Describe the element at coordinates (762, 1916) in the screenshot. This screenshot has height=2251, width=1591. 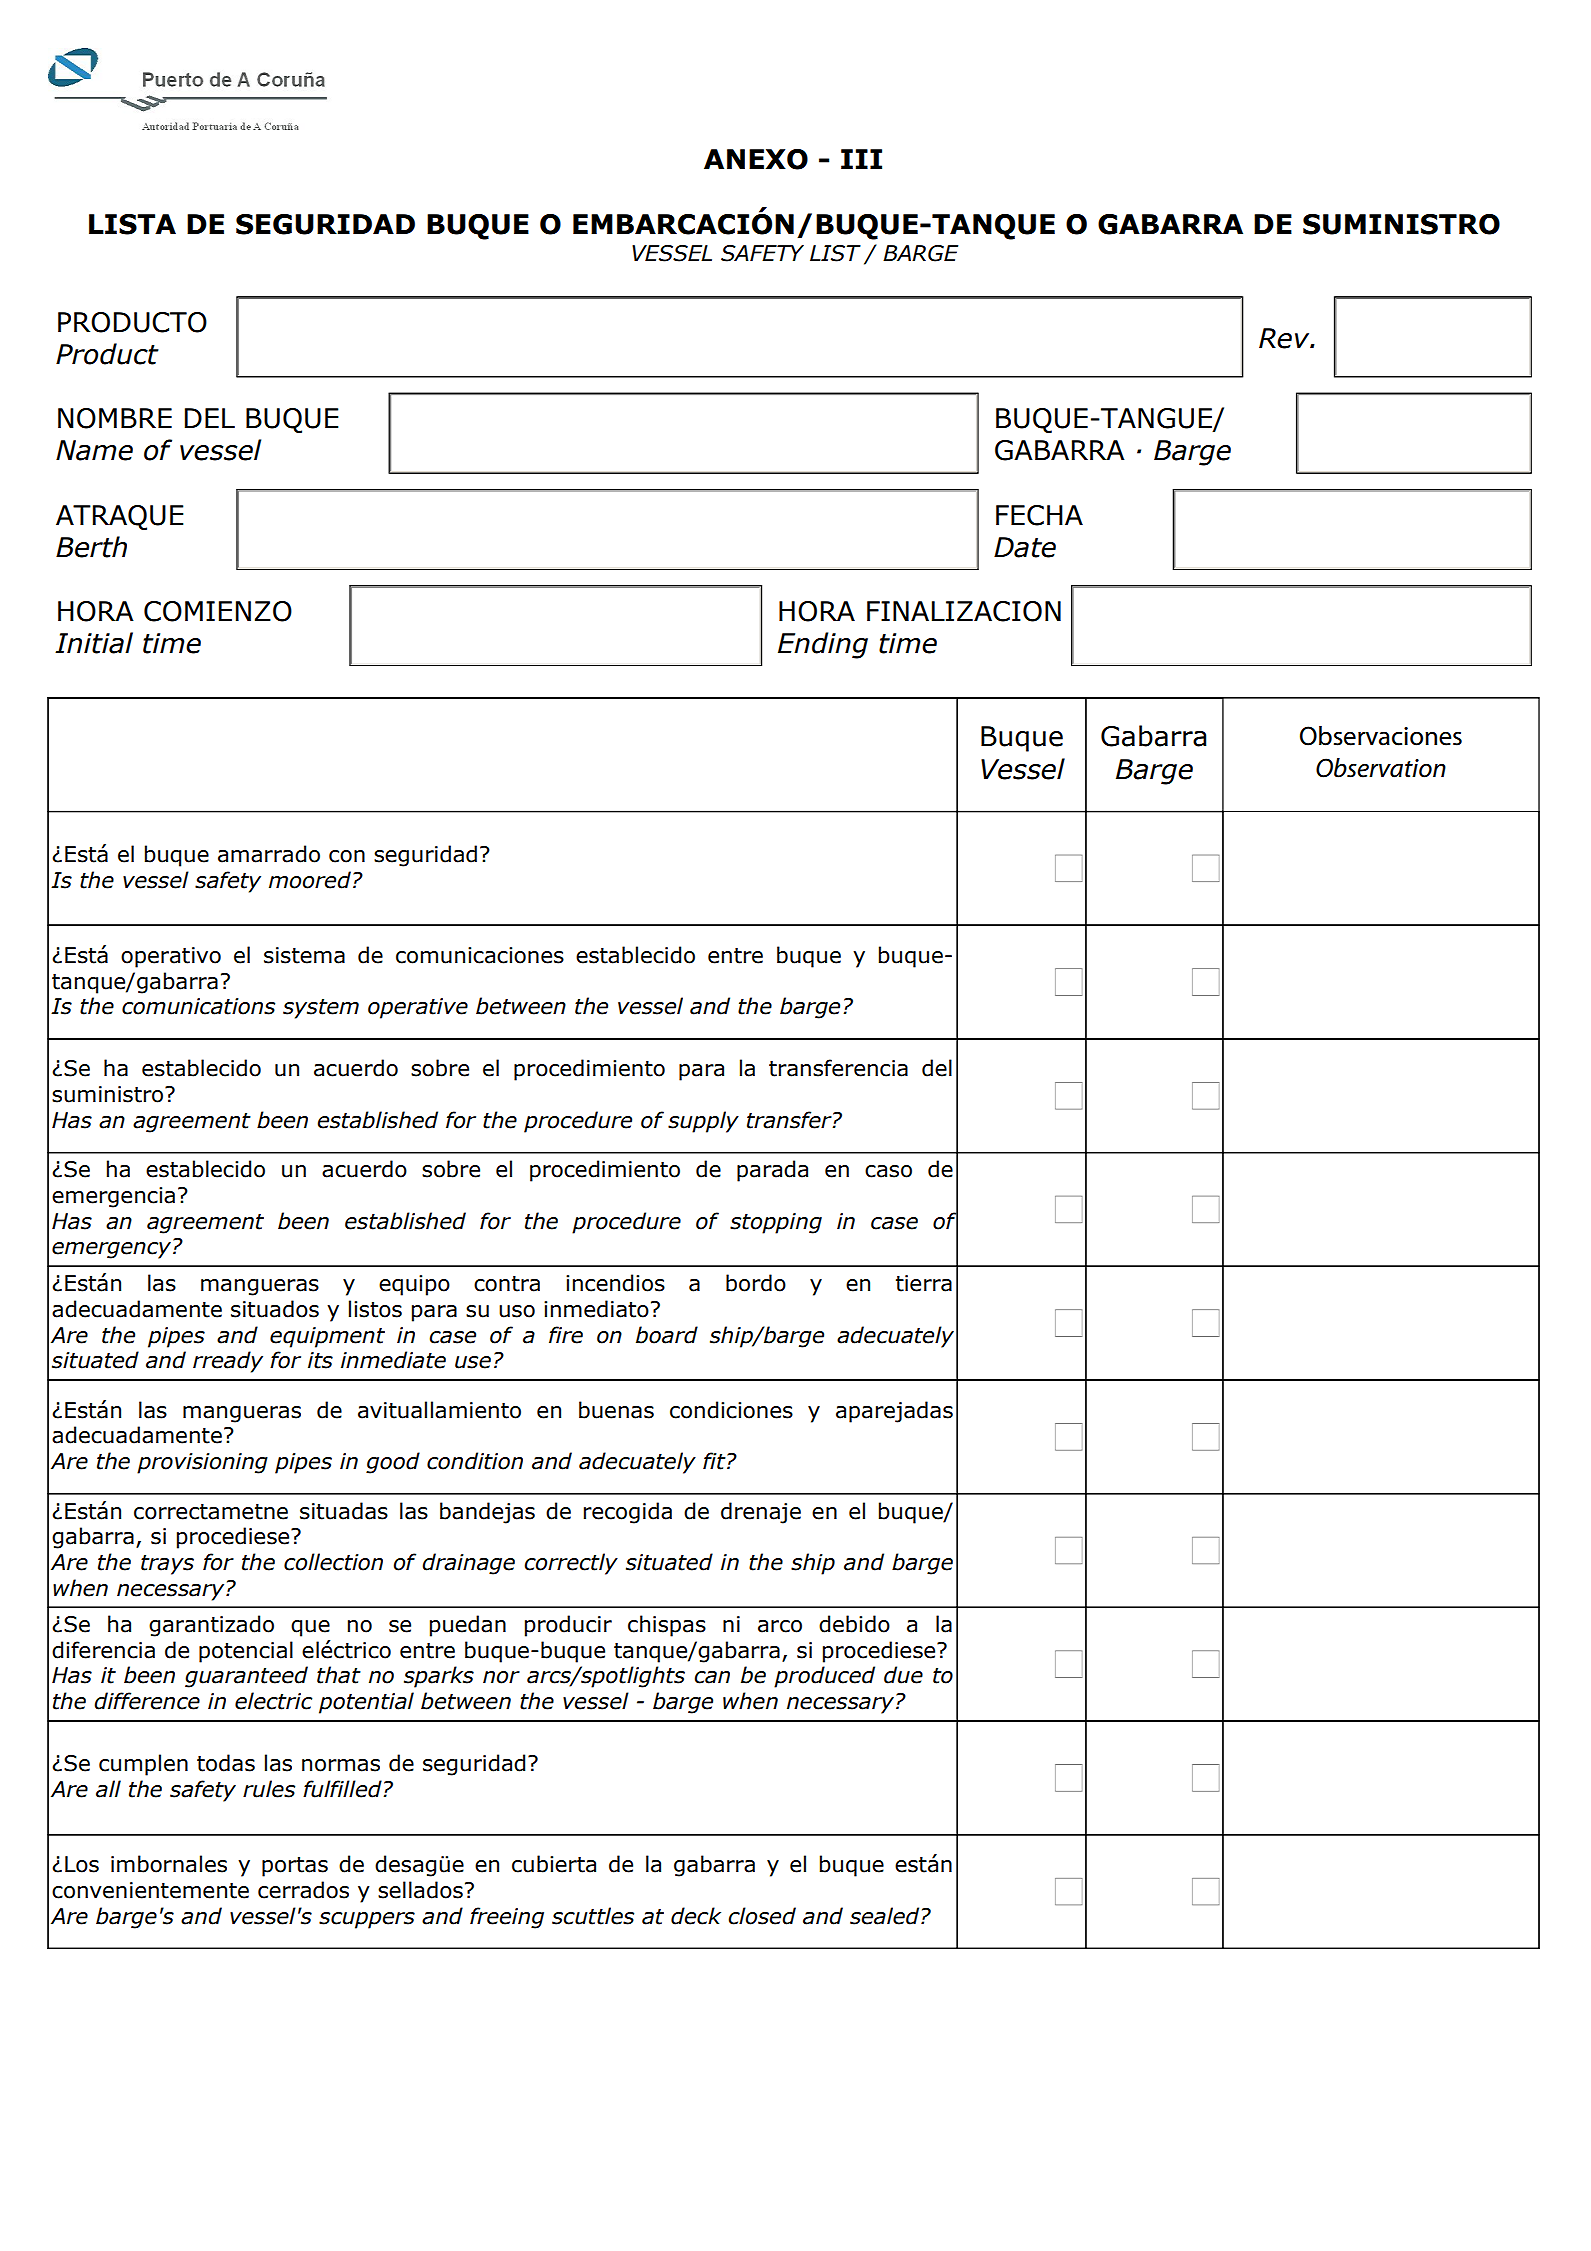
I see `closed` at that location.
